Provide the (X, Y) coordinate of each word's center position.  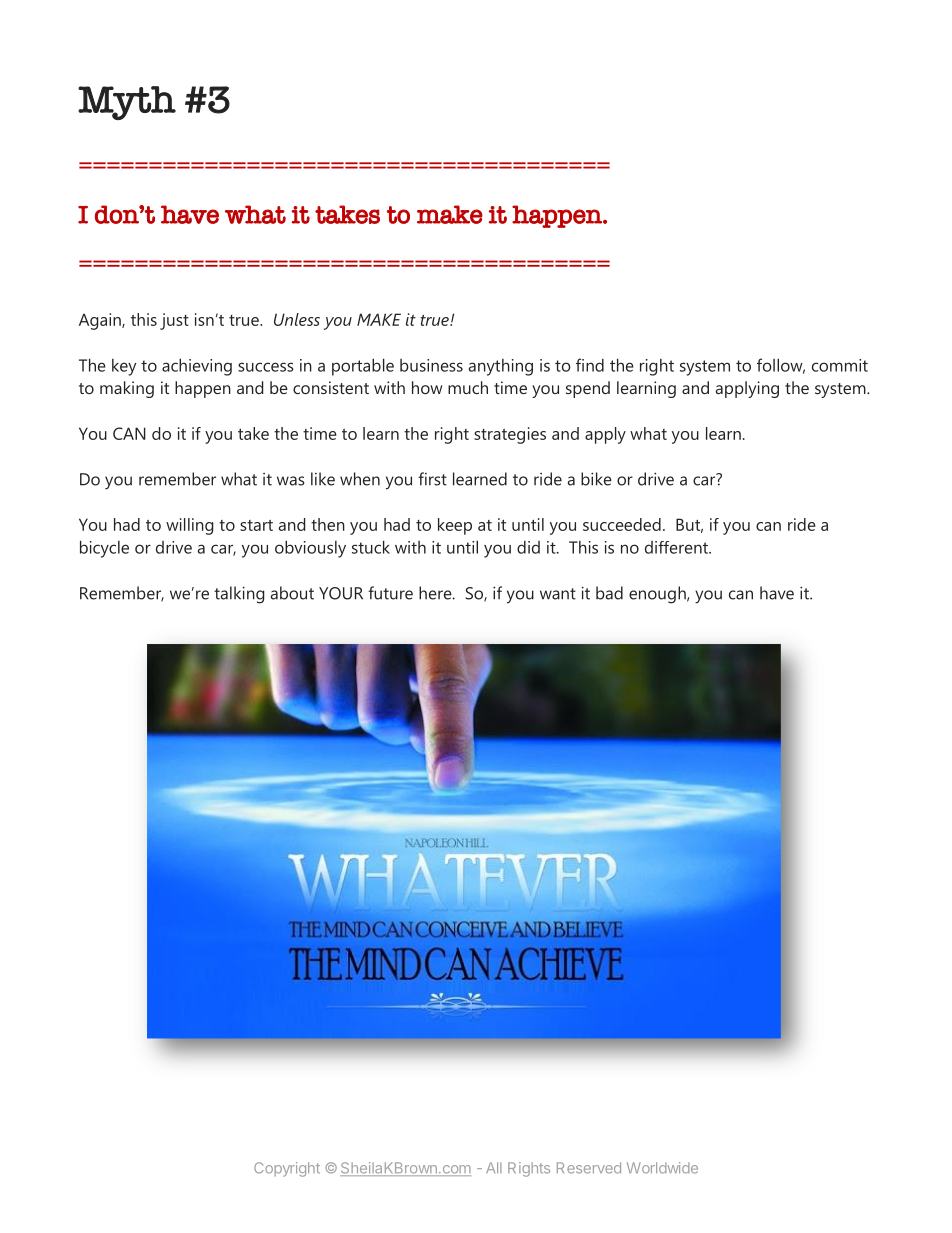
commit (840, 365)
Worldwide (662, 1168)
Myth (127, 103)
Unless (297, 319)
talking (239, 595)
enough (658, 595)
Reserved (589, 1168)
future (390, 593)
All (494, 1167)
